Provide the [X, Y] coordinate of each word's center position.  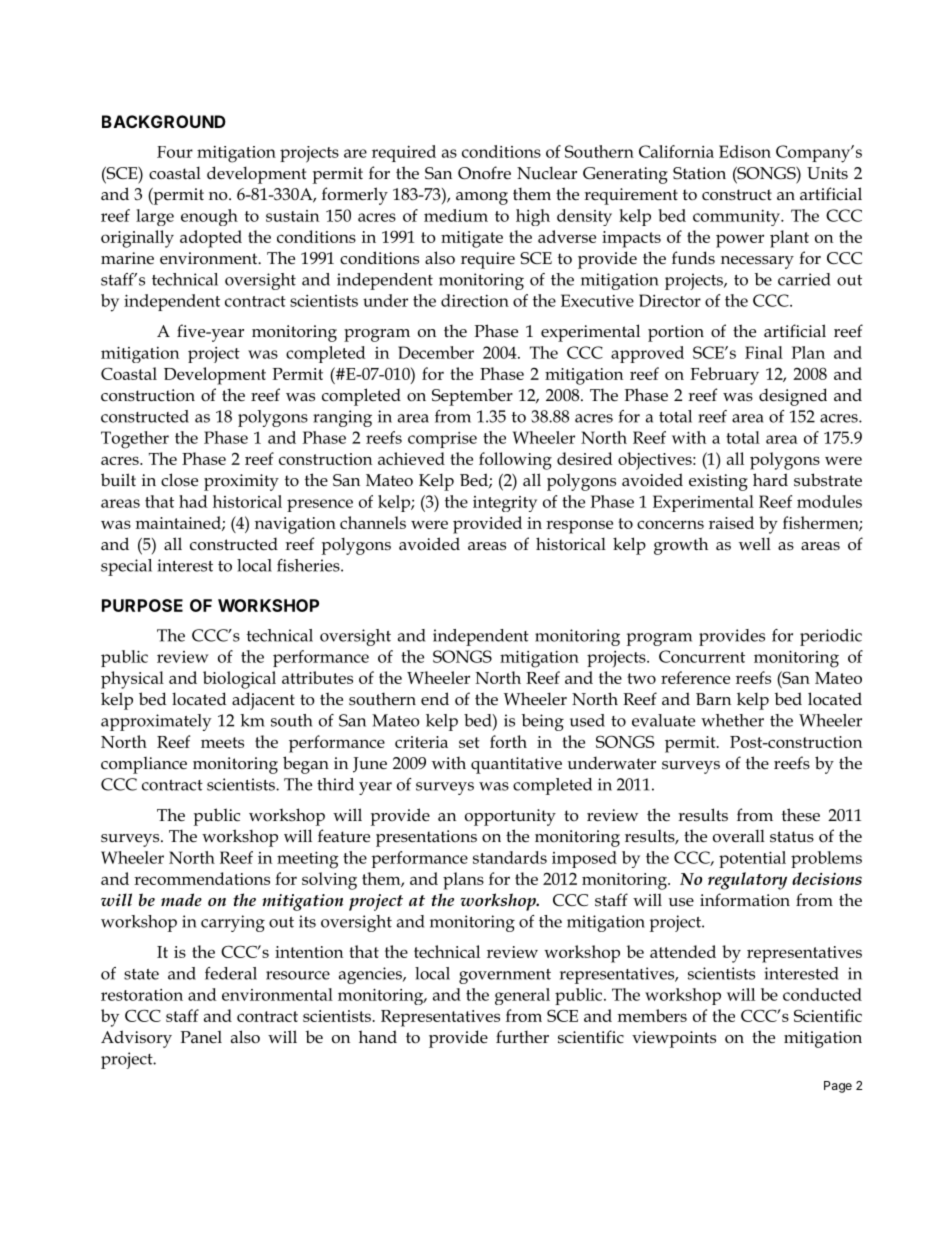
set [469, 742]
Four [175, 152]
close [179, 480]
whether [732, 720]
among [482, 198]
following [515, 461]
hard [770, 479]
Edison [745, 151]
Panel [201, 1036]
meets [222, 742]
